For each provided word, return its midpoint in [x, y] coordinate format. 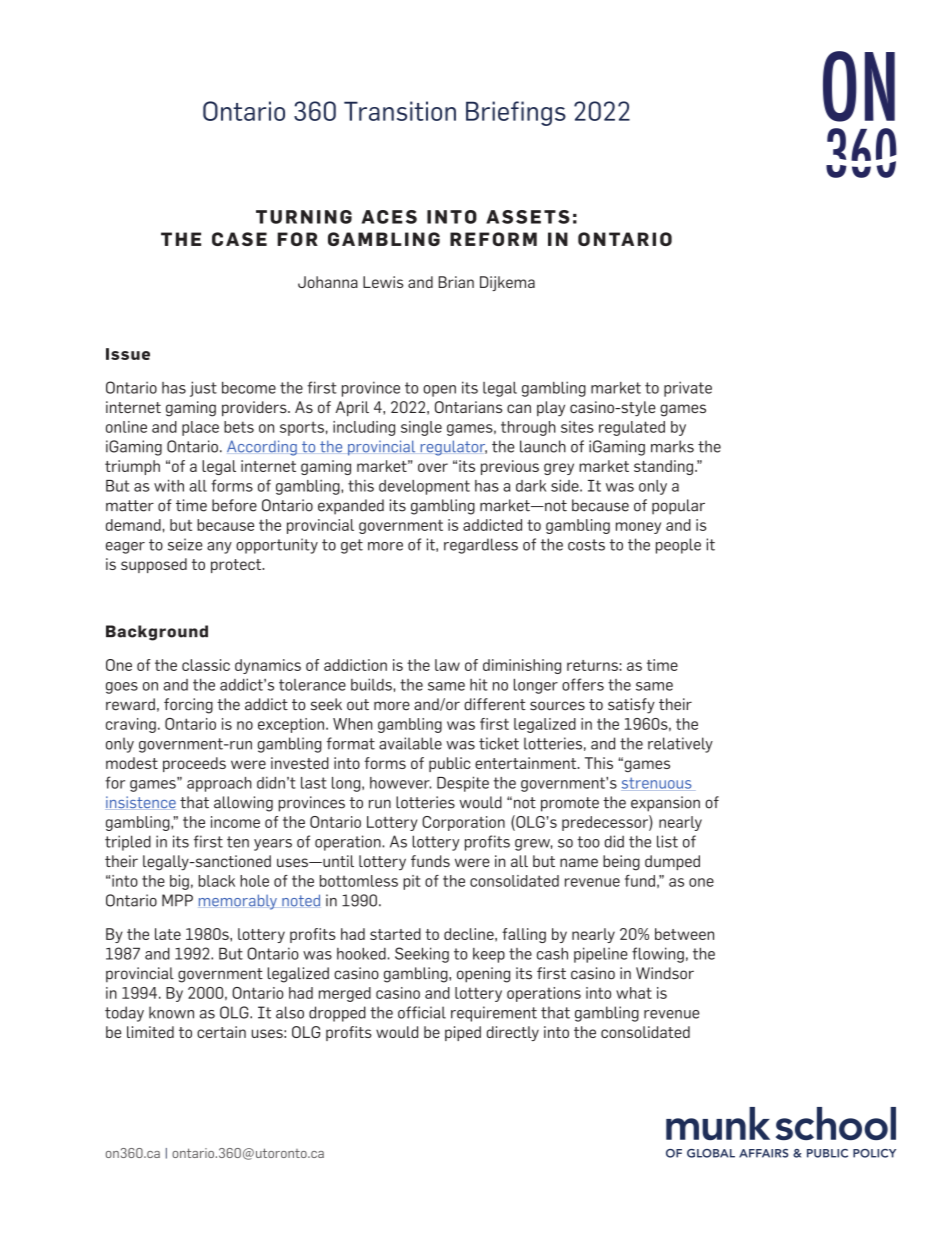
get [352, 546]
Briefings [516, 113]
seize [185, 544]
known [171, 1012]
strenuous [656, 783]
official [422, 1012]
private [688, 389]
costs [586, 545]
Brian [456, 282]
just [203, 389]
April [352, 409]
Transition [400, 111]
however [400, 783]
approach [219, 784]
